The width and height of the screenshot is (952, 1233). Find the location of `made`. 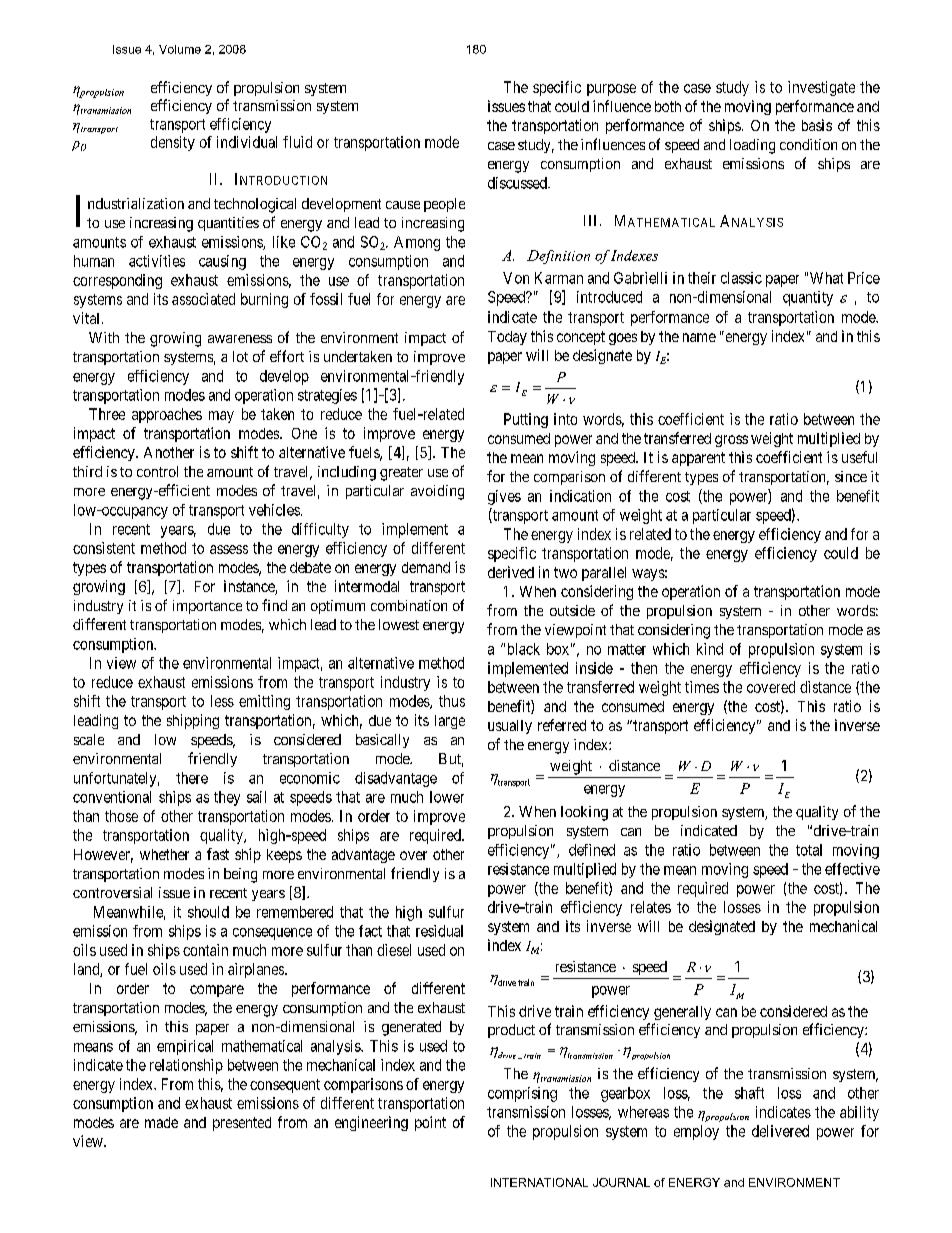

made is located at coordinates (161, 1122).
